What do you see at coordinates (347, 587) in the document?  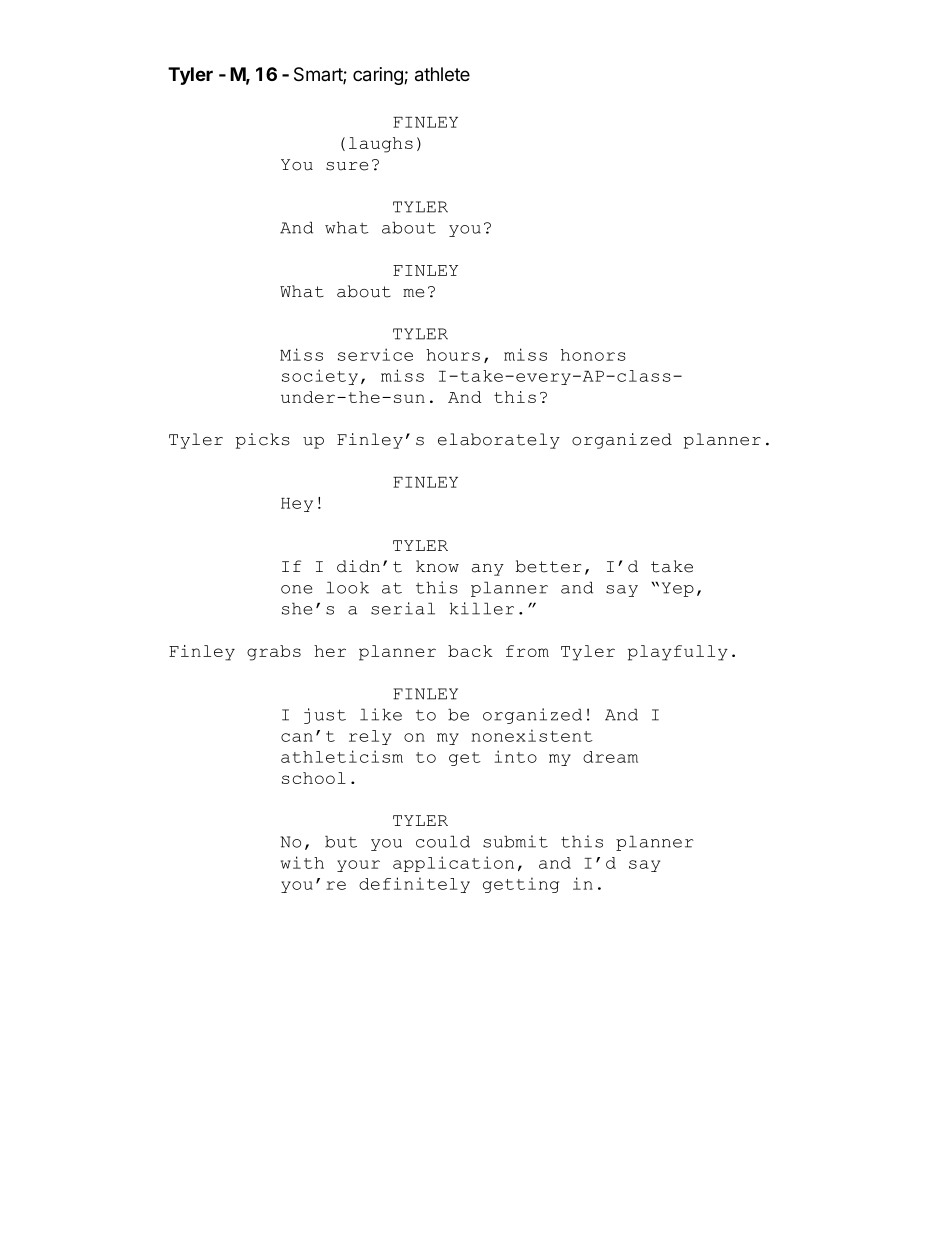 I see `look` at bounding box center [347, 587].
